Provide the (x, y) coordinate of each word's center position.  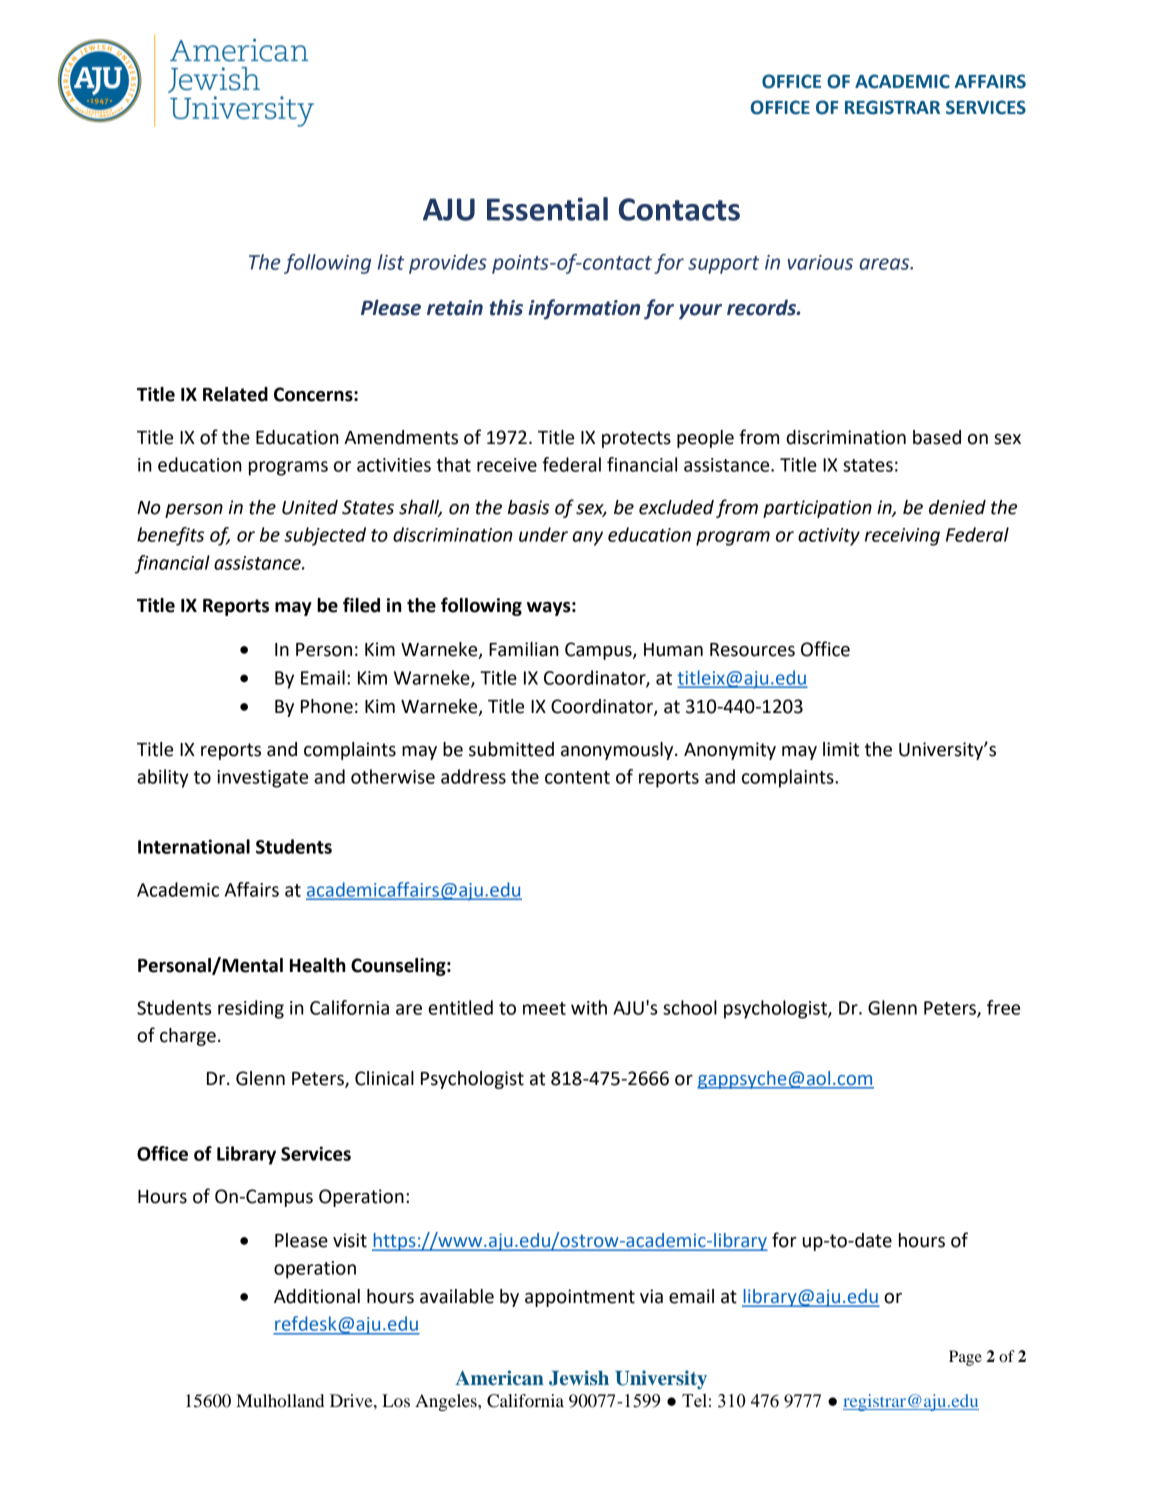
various (820, 262)
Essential (547, 209)
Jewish (579, 1378)
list (391, 262)
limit (841, 749)
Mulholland (280, 1400)
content (577, 777)
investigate (262, 779)
